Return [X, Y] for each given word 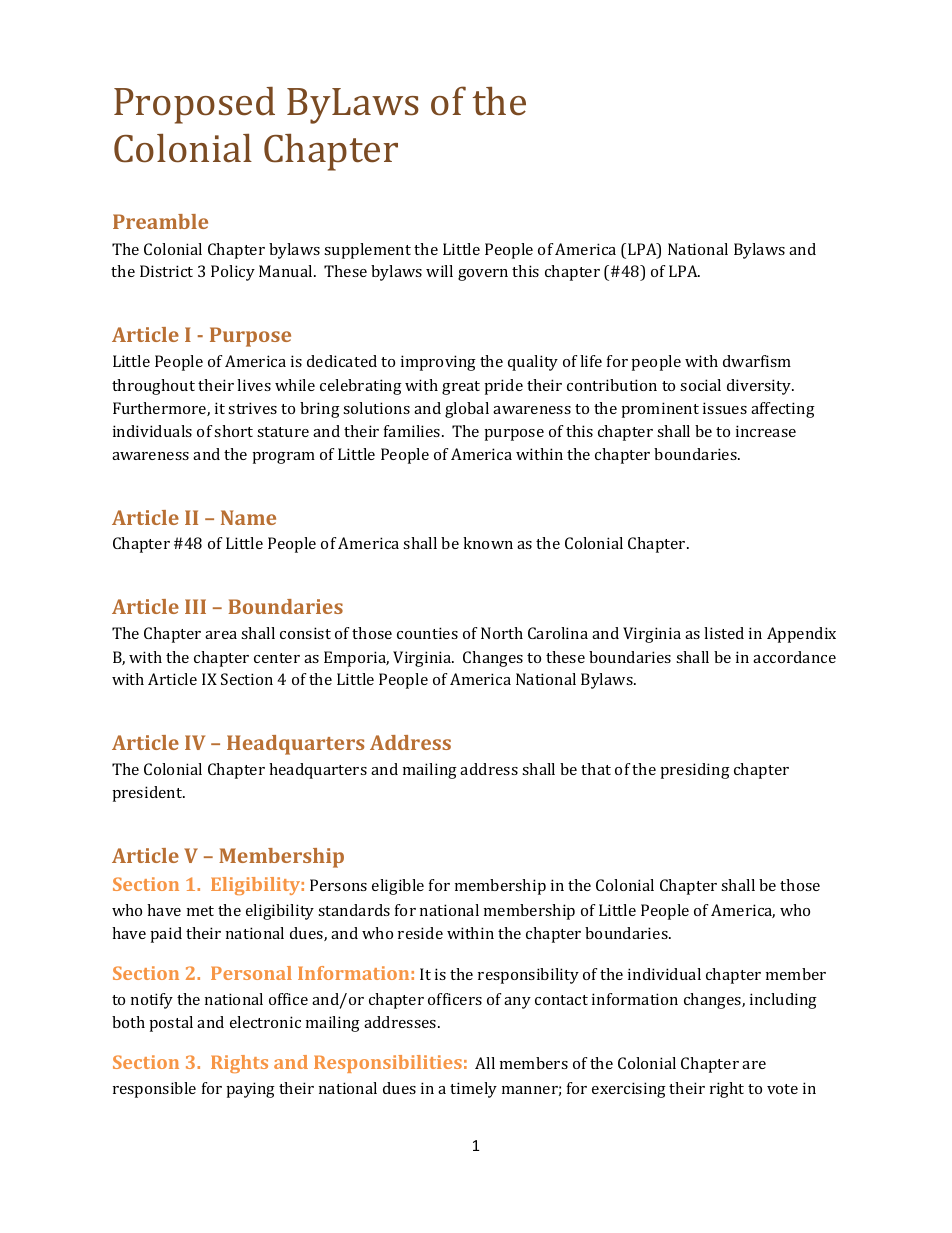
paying [250, 1090]
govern [483, 275]
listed [724, 633]
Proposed [194, 105]
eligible [398, 887]
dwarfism [757, 361]
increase [766, 431]
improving [438, 363]
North [502, 633]
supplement [367, 251]
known [488, 543]
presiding [695, 771]
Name [248, 517]
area [221, 635]
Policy [233, 273]
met [200, 911]
